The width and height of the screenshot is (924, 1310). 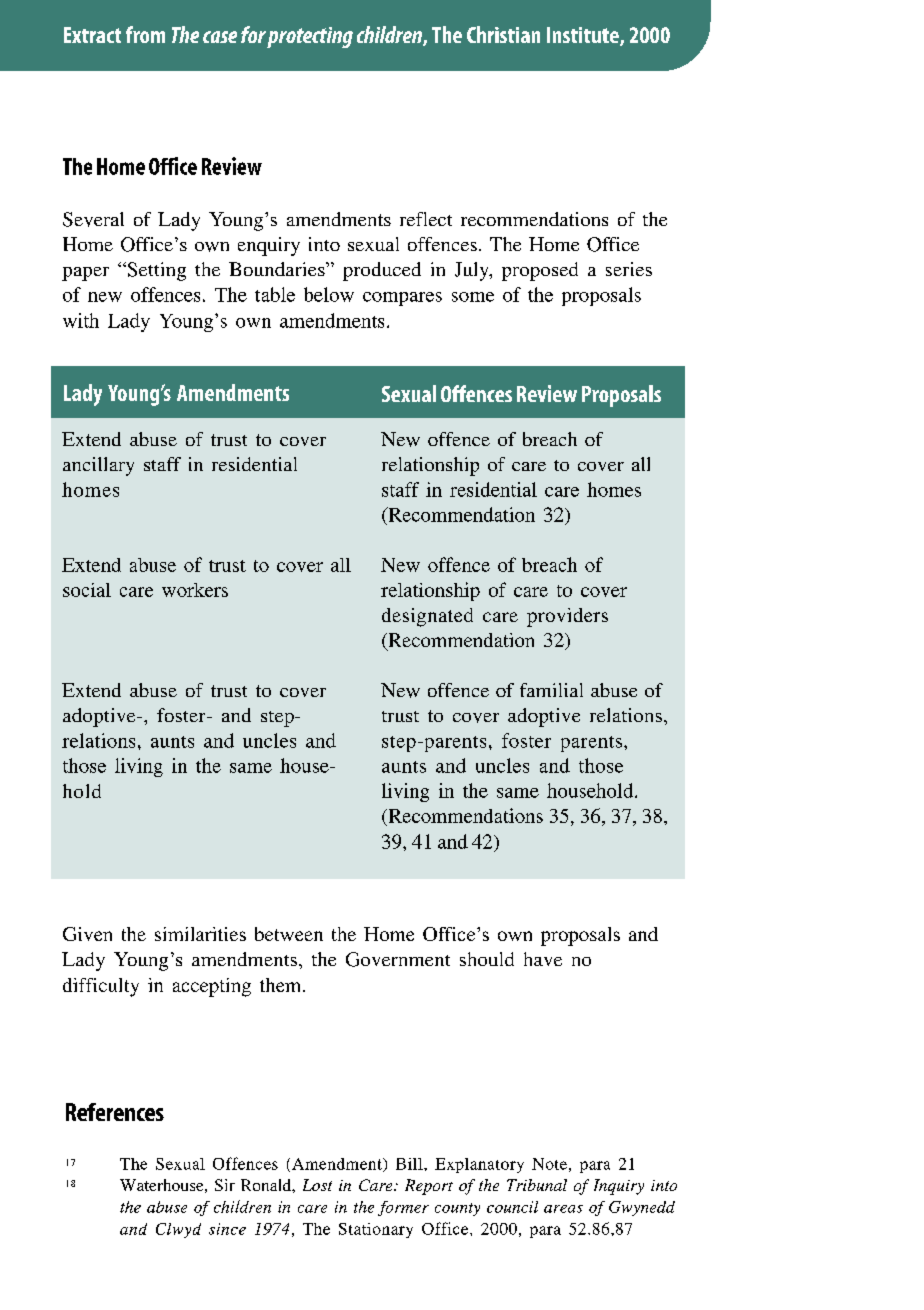 What do you see at coordinates (317, 1185) in the screenshot?
I see `Lost` at bounding box center [317, 1185].
